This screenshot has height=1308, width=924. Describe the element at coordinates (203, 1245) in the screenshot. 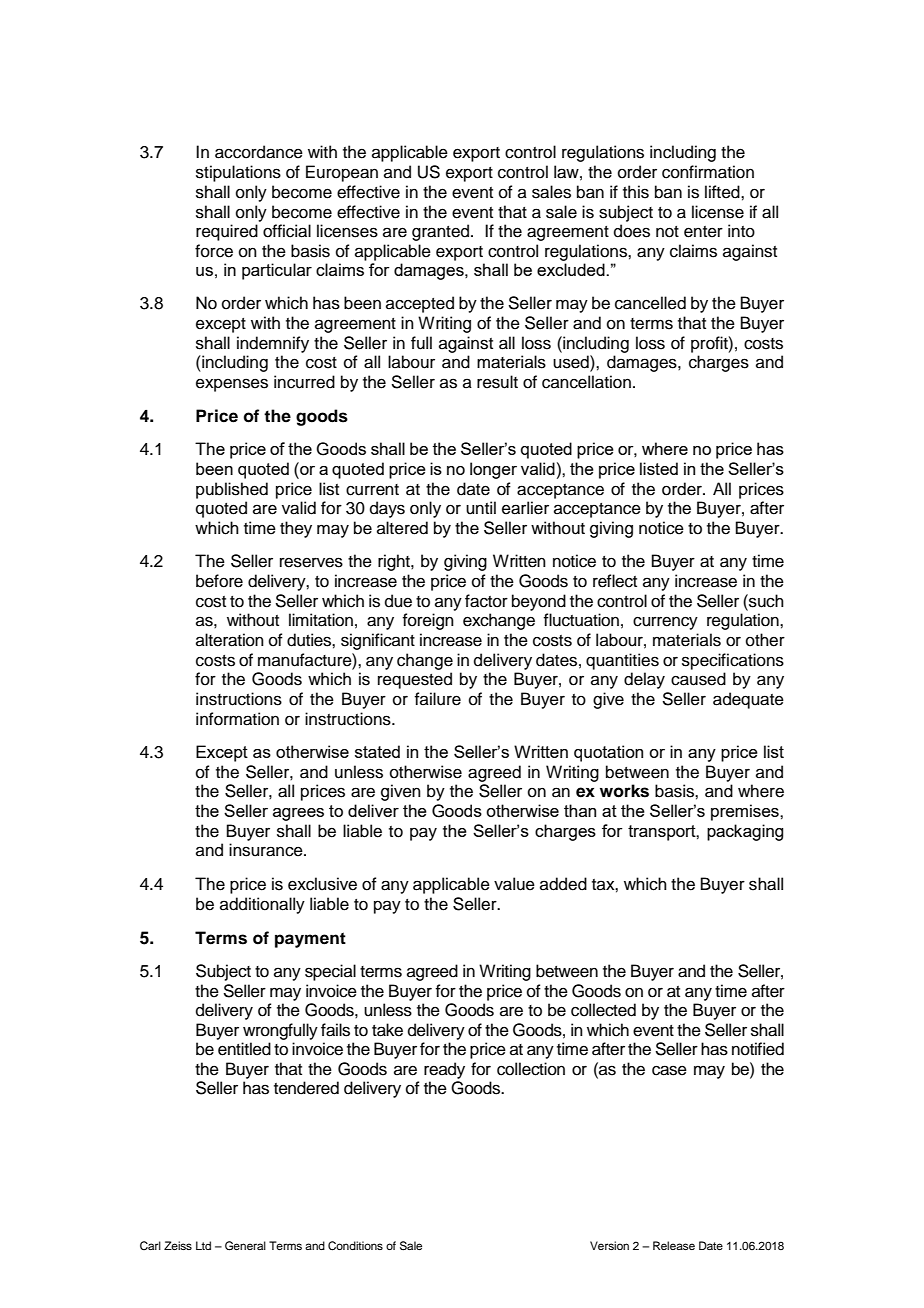

I see `Ltd` at that location.
